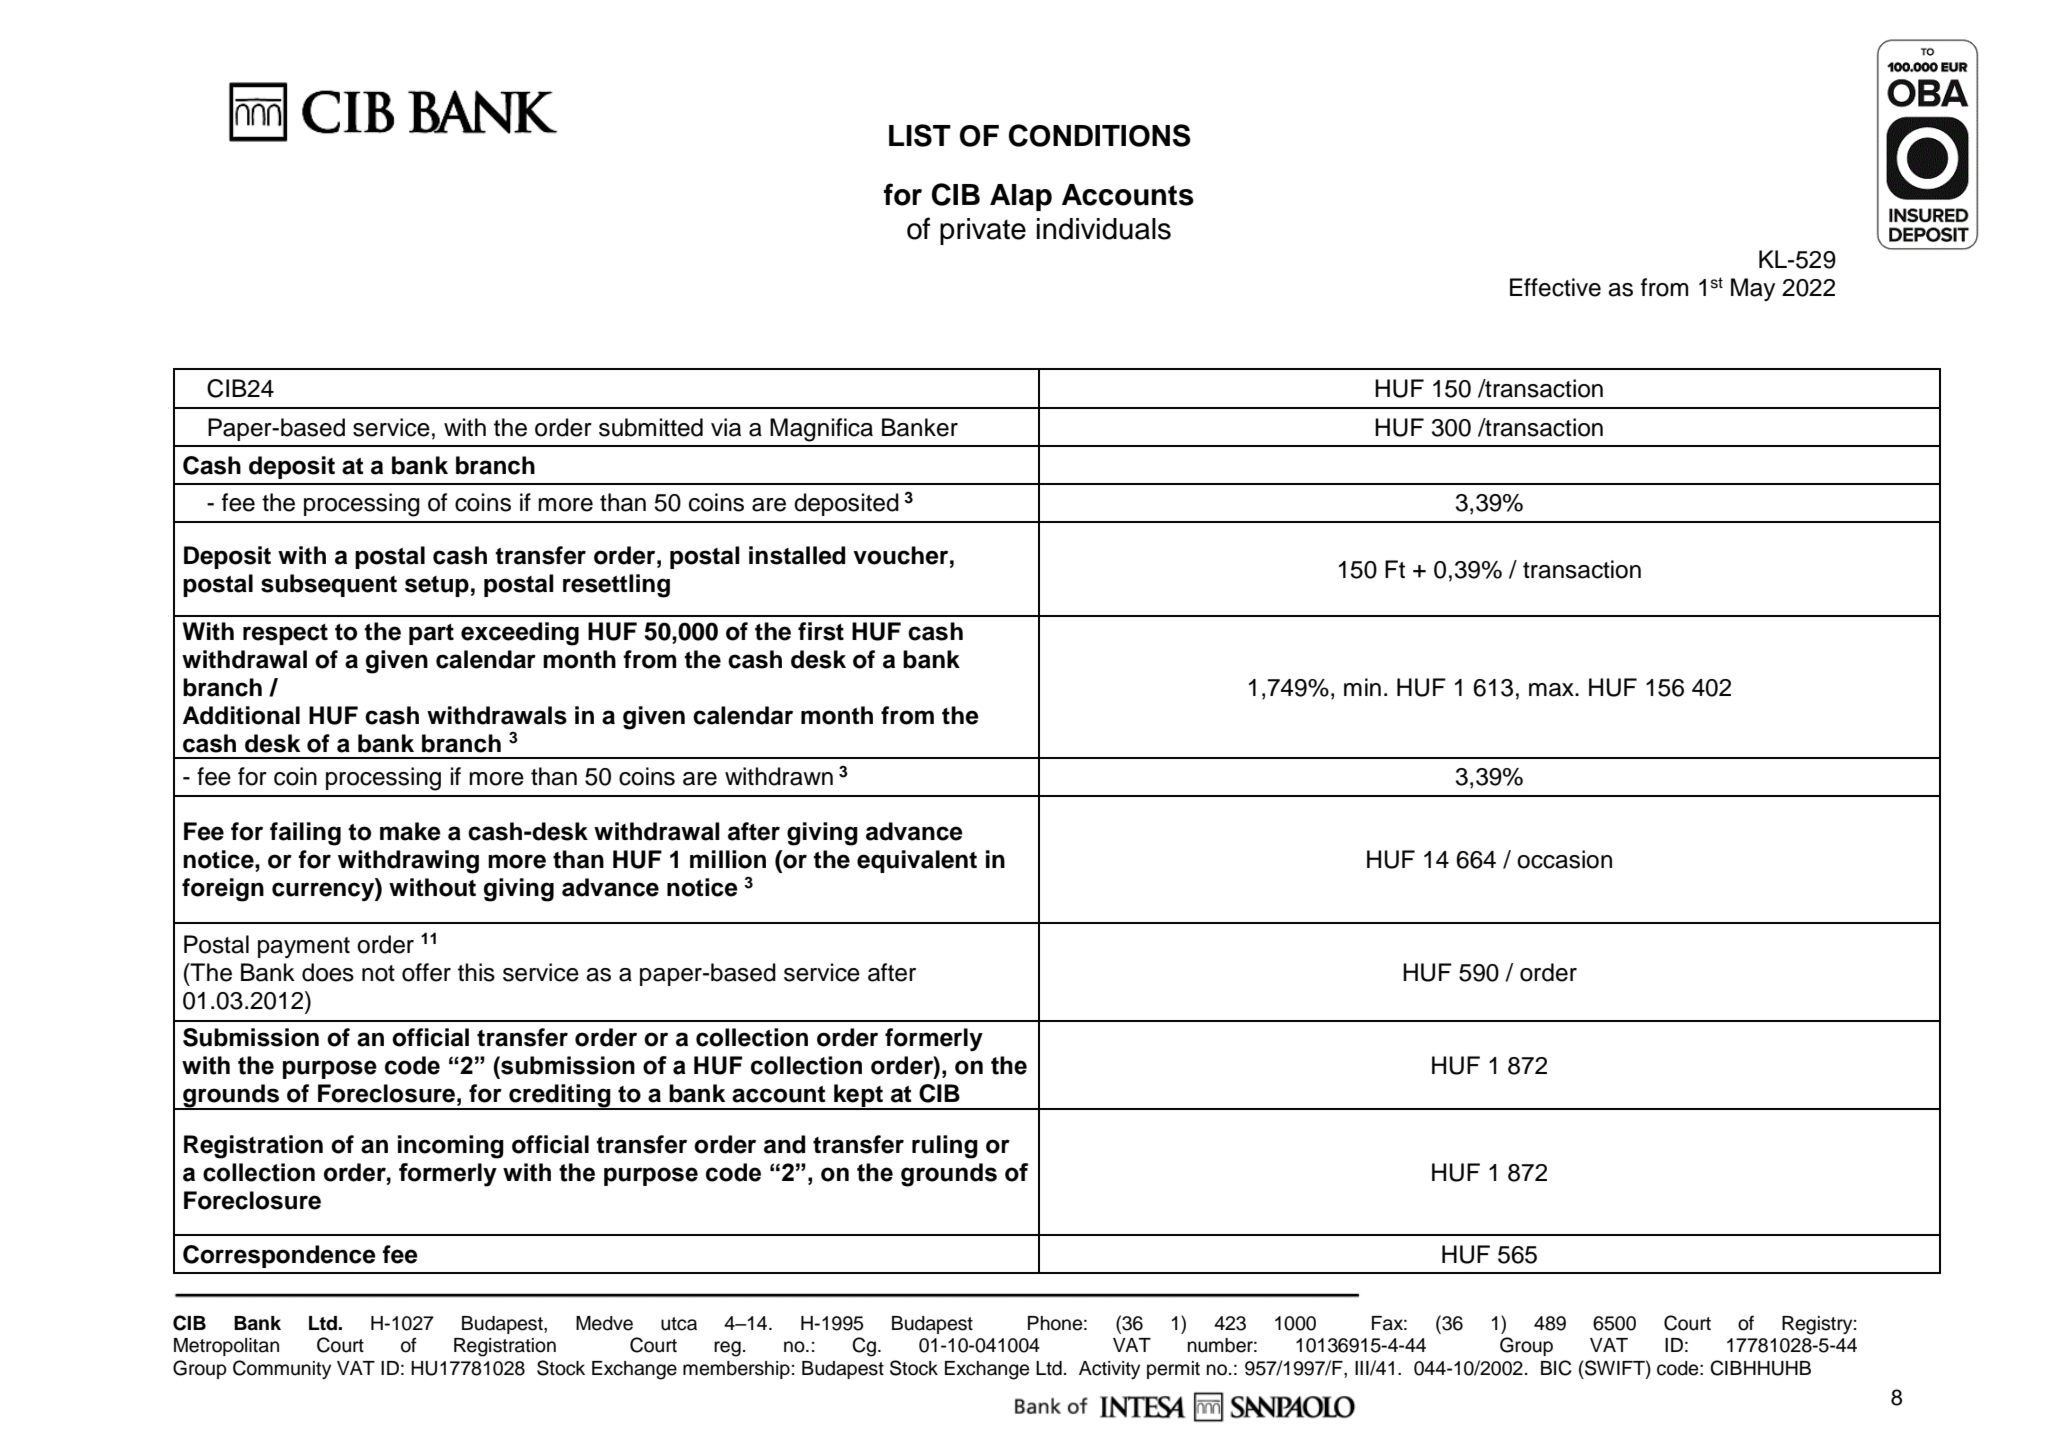 This screenshot has height=1452, width=2055. Describe the element at coordinates (1555, 287) in the screenshot. I see `Effective` at that location.
